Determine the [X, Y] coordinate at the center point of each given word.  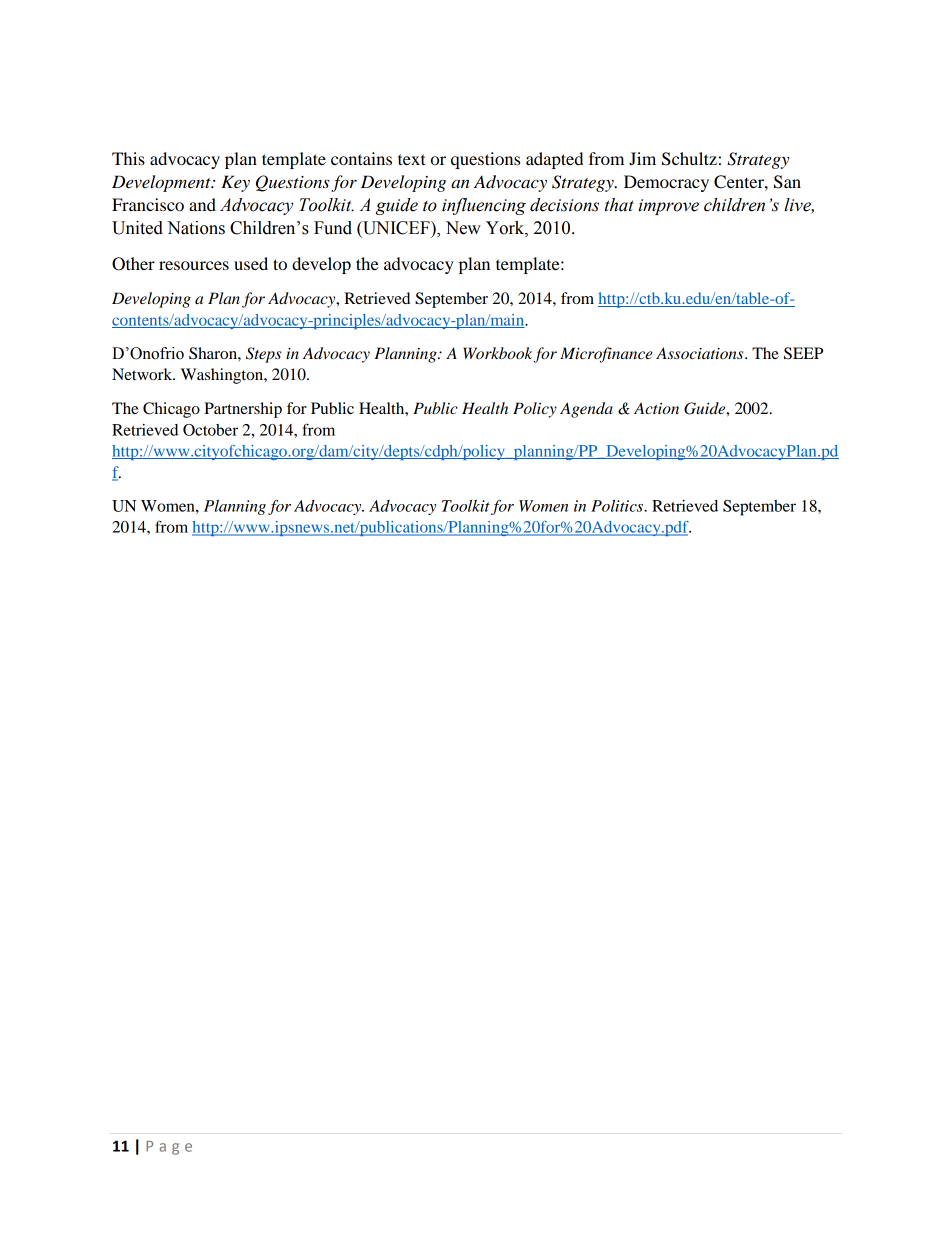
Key [235, 183]
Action [656, 408]
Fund [333, 228]
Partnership [243, 410]
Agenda [586, 410]
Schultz [689, 159]
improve [669, 207]
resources [194, 265]
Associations [701, 353]
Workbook [497, 353]
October [210, 430]
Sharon [214, 353]
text [412, 159]
